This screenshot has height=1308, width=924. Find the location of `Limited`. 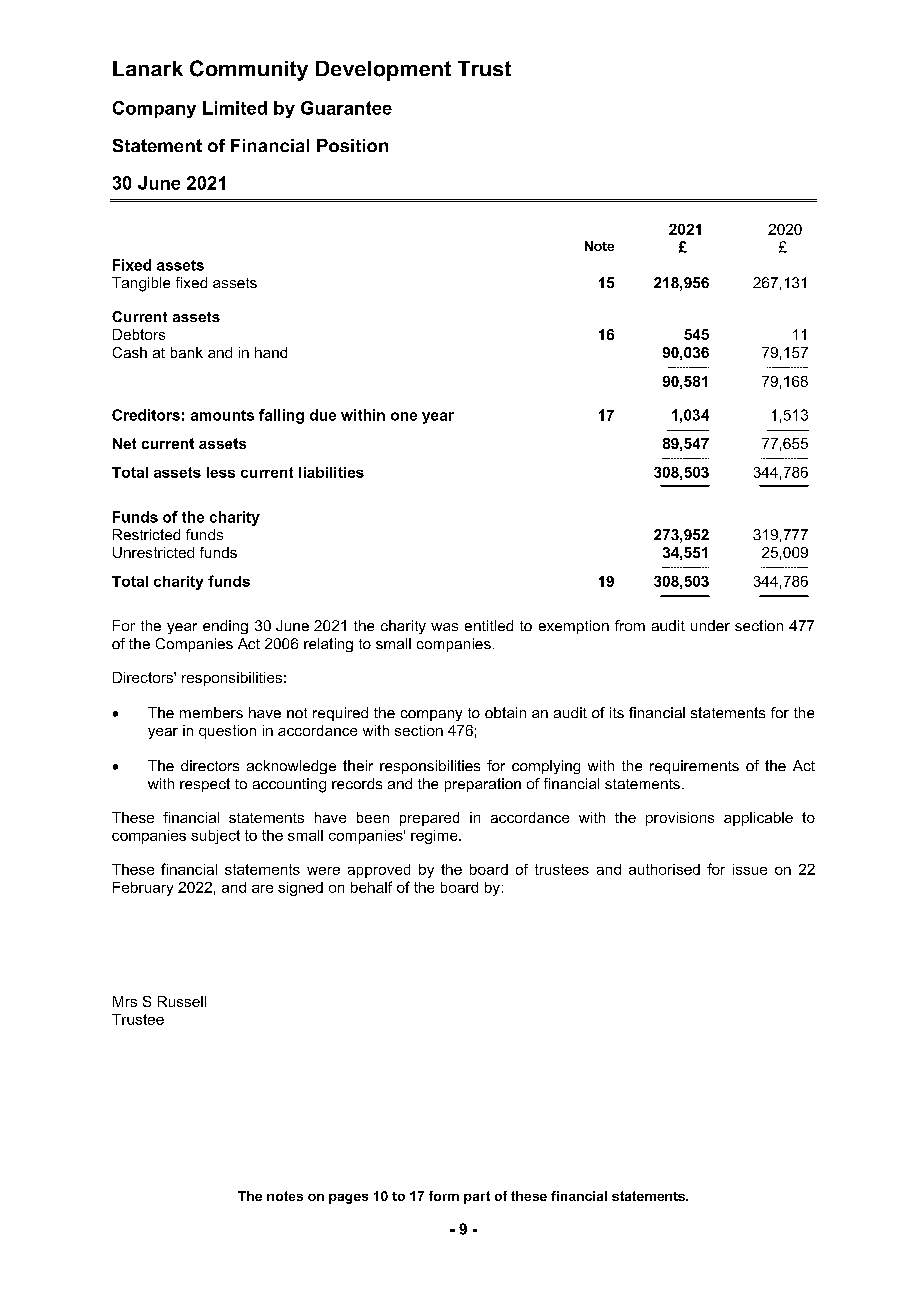

Limited is located at coordinates (235, 108).
